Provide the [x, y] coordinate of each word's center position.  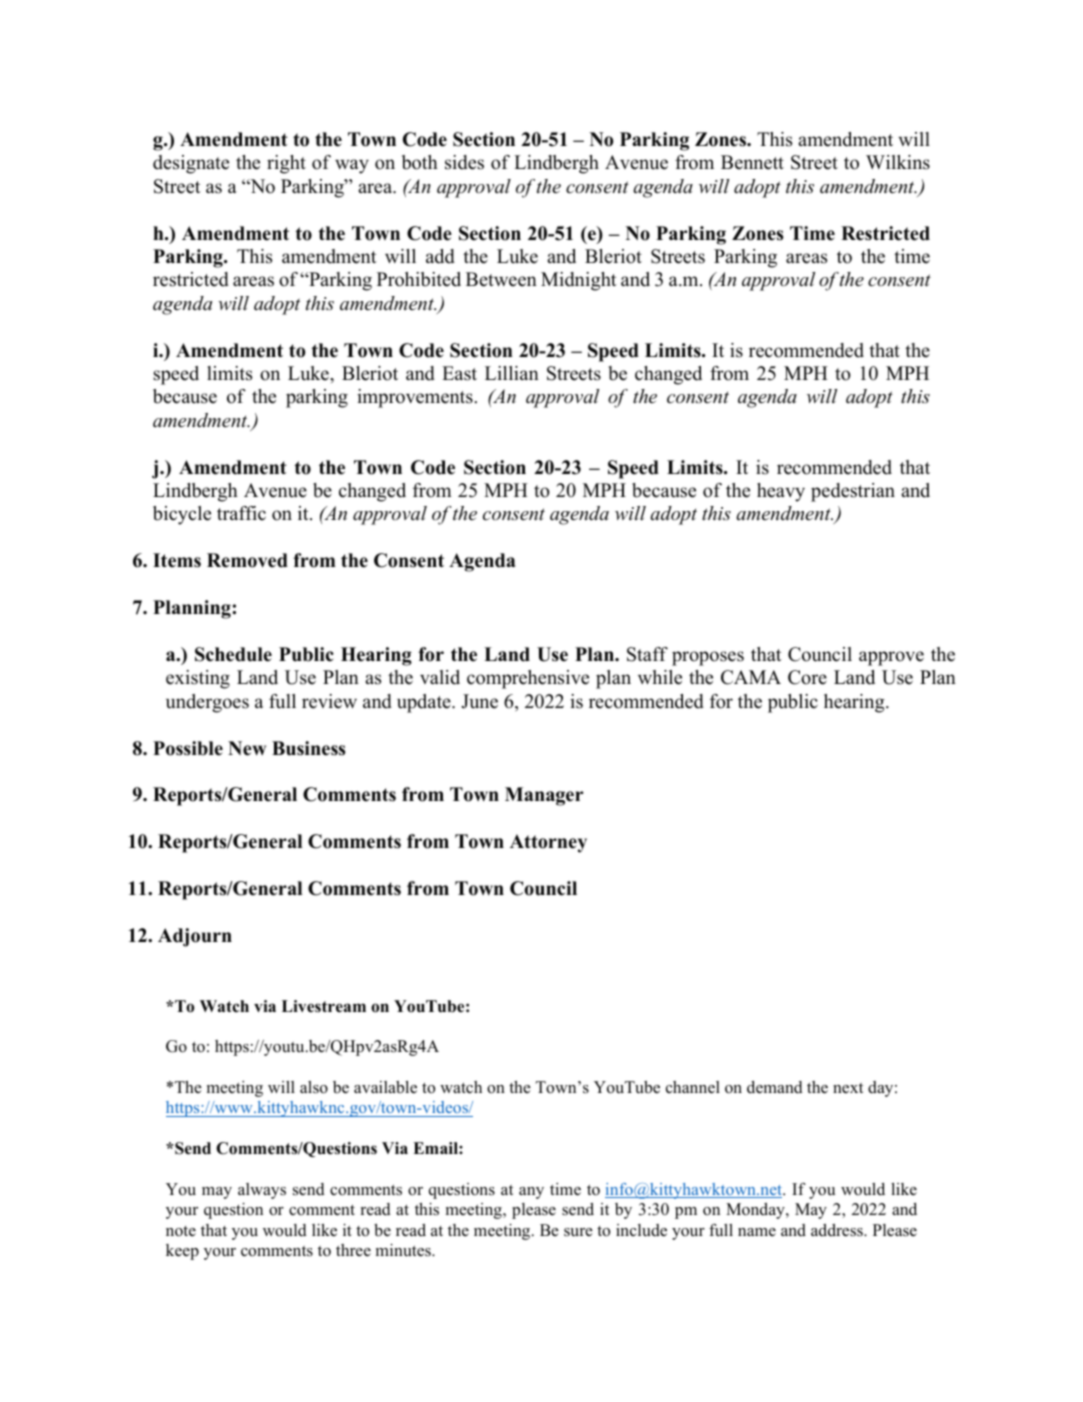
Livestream [324, 1006]
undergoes [207, 703]
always [262, 1191]
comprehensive [528, 679]
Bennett [752, 162]
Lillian [512, 373]
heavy [781, 492]
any [531, 1193]
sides [464, 162]
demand [775, 1087]
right [286, 164]
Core [807, 677]
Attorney [548, 843]
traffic [241, 513]
